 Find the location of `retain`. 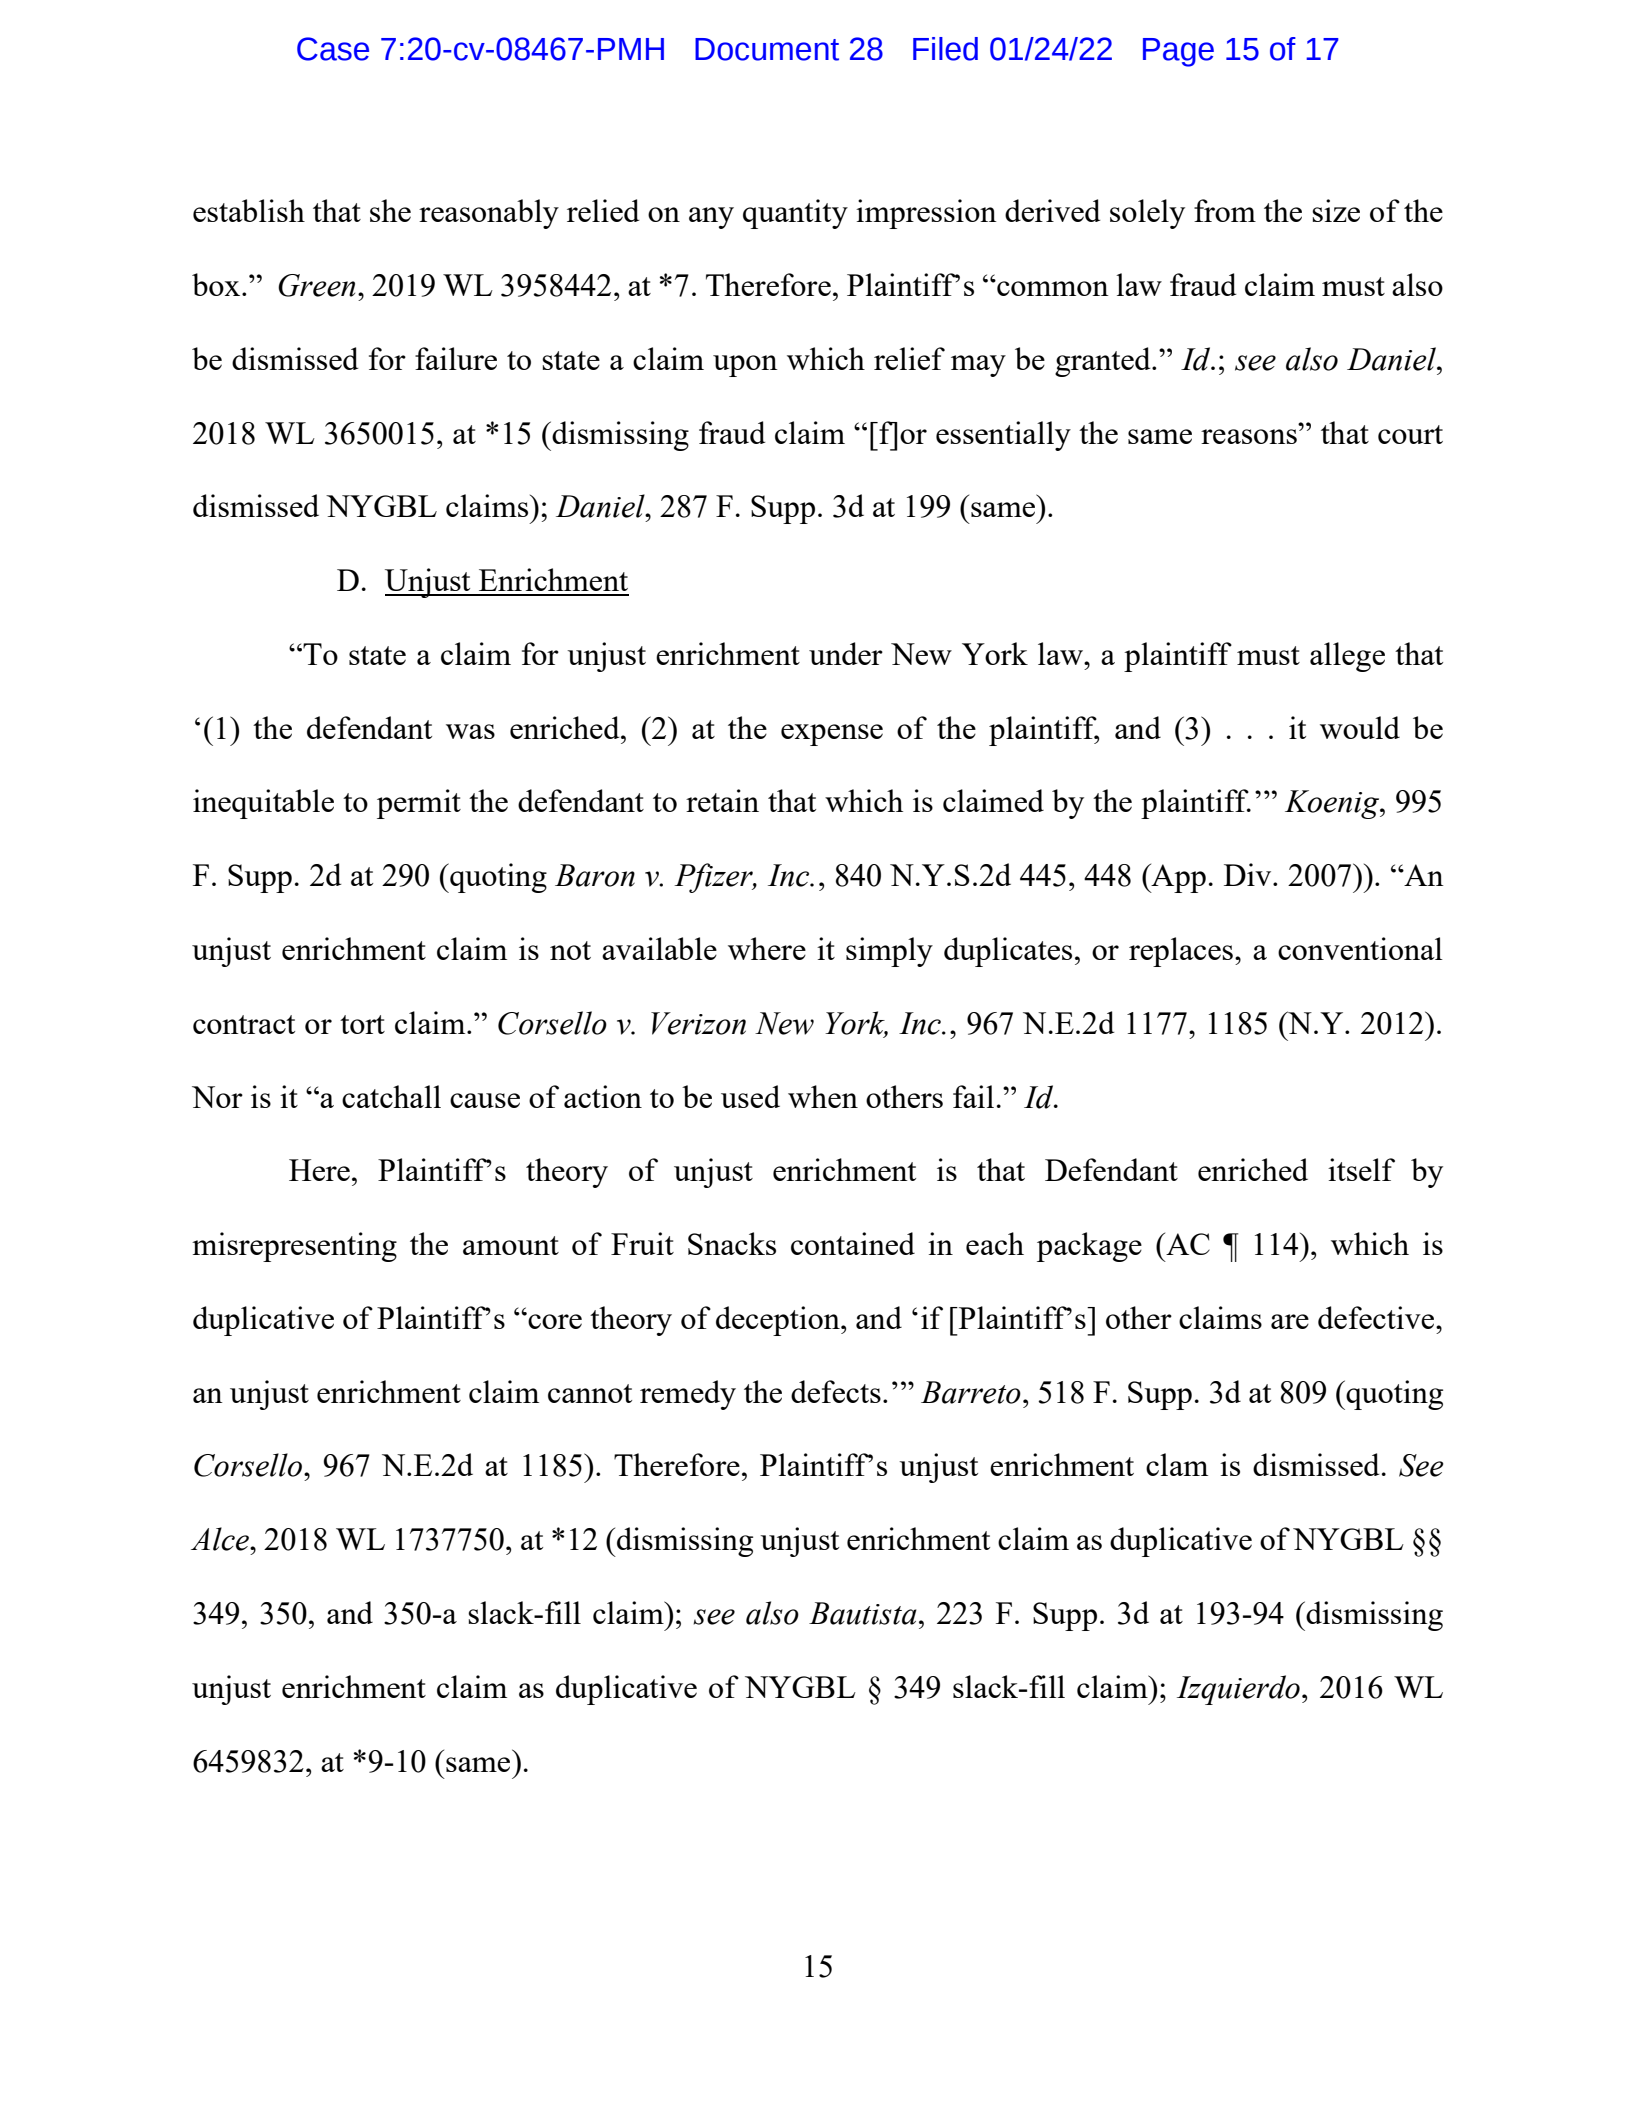

retain is located at coordinates (722, 800).
